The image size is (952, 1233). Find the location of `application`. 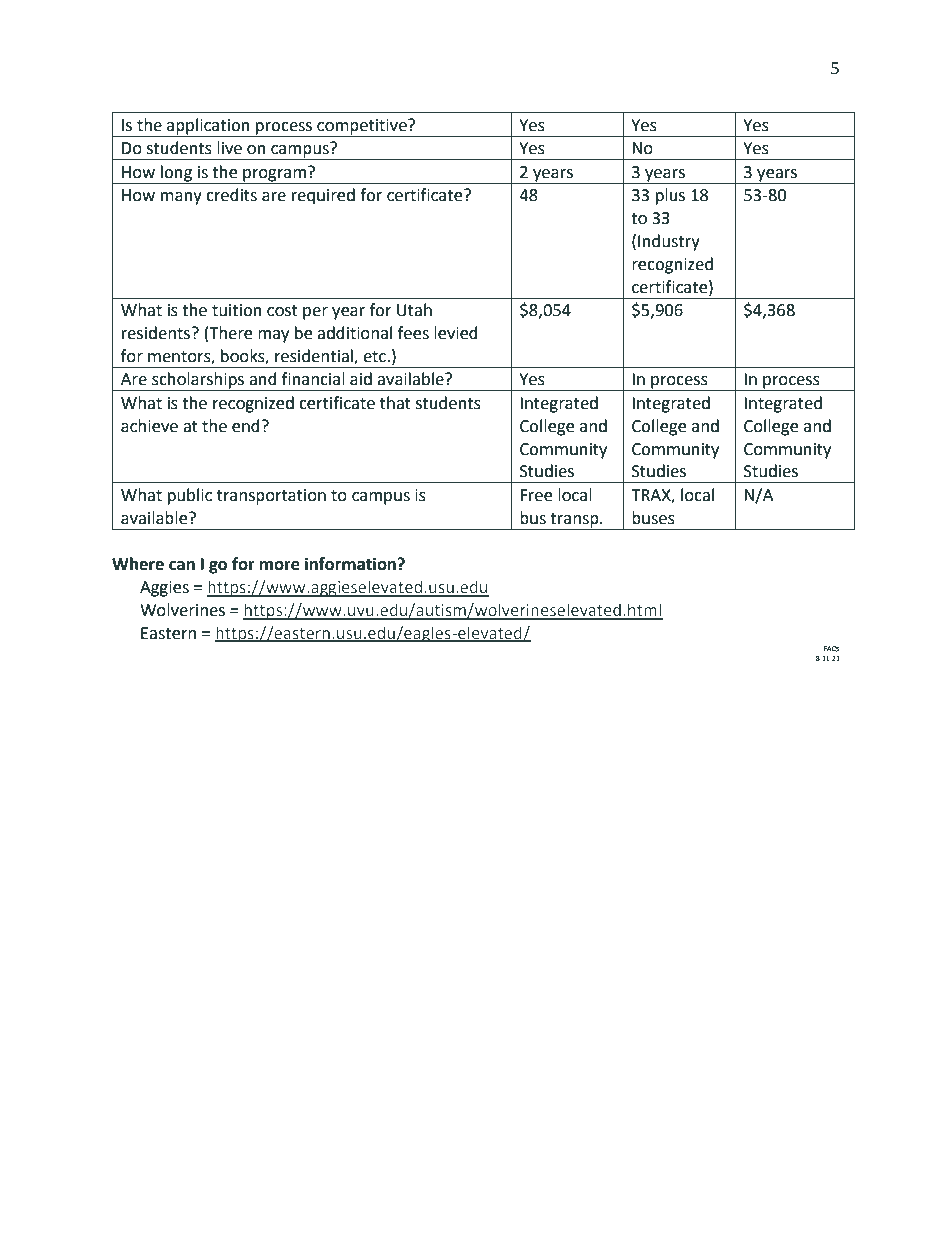

application is located at coordinates (208, 126).
